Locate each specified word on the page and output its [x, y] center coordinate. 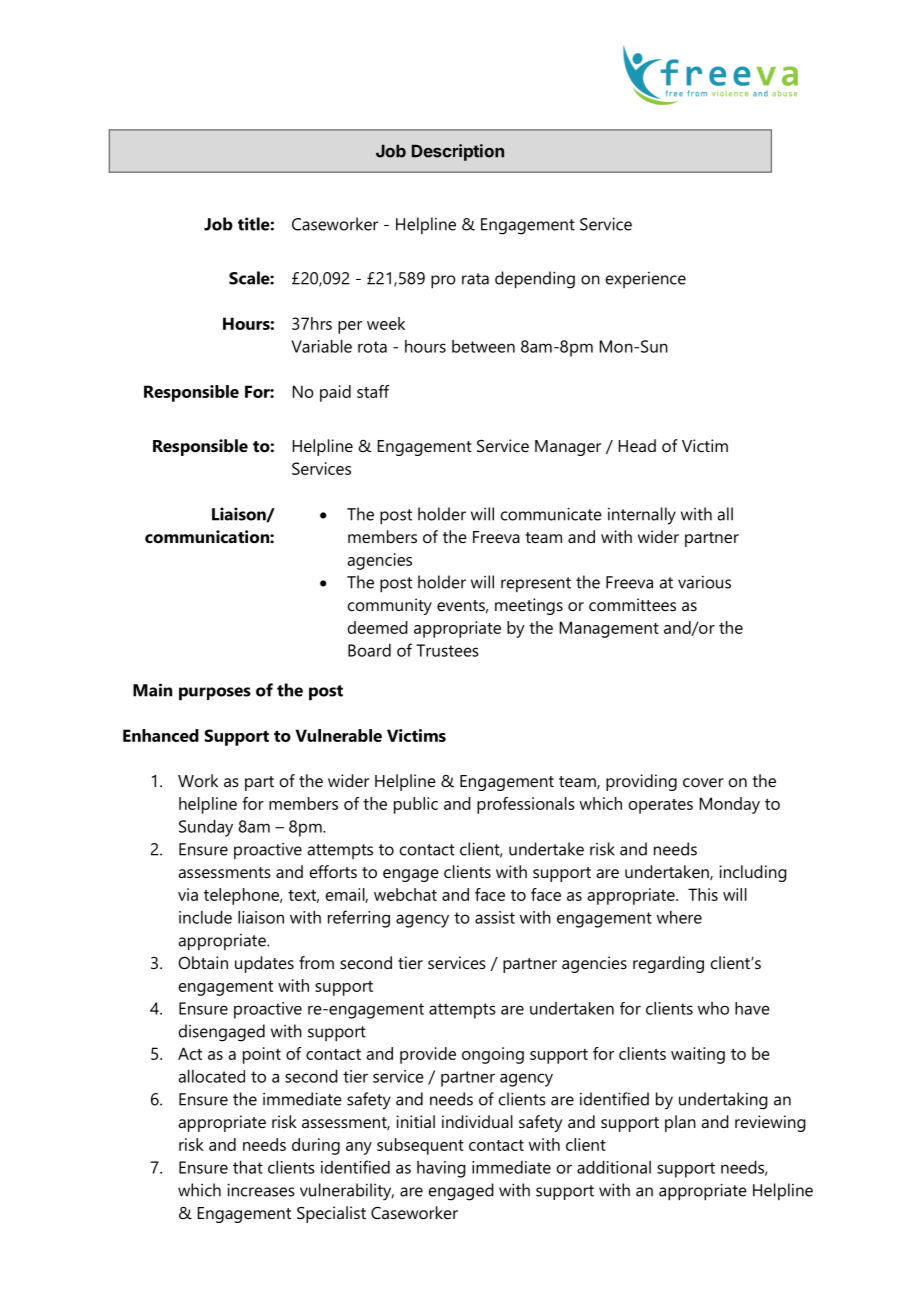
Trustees [447, 650]
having [441, 1169]
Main [152, 690]
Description [458, 152]
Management [609, 629]
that [248, 1167]
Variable [321, 346]
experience [646, 280]
